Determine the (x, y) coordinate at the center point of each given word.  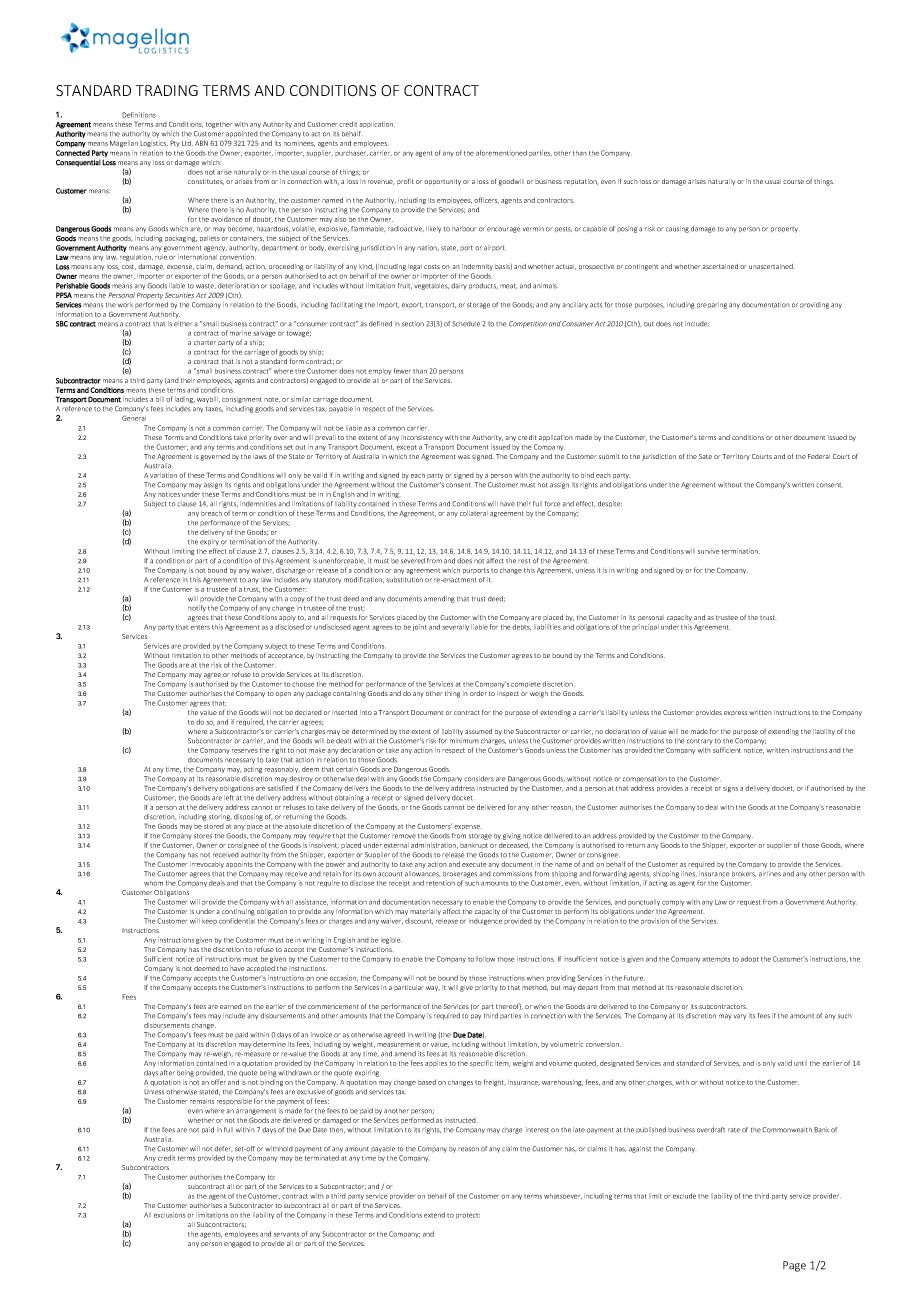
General (134, 418)
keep (209, 922)
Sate (705, 456)
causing (677, 229)
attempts (716, 960)
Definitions (139, 115)
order (478, 693)
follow (485, 959)
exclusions (169, 1215)
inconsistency (422, 438)
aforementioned (501, 153)
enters (200, 627)
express (735, 713)
